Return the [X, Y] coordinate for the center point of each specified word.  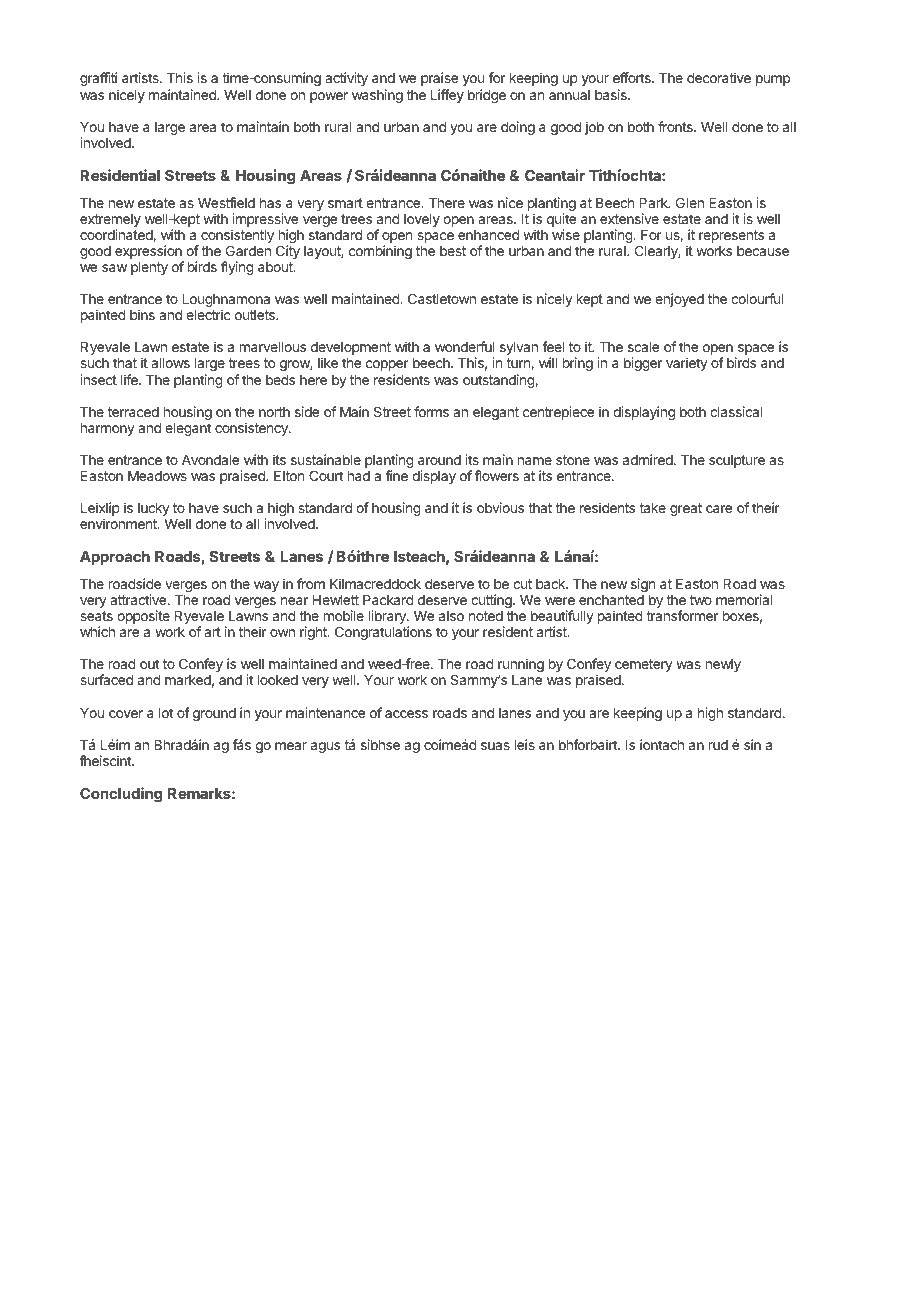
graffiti [98, 79]
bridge [487, 96]
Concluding [121, 795]
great [686, 509]
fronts [676, 126]
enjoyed [679, 300]
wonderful [465, 346]
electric [208, 314]
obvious [500, 507]
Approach [115, 558]
